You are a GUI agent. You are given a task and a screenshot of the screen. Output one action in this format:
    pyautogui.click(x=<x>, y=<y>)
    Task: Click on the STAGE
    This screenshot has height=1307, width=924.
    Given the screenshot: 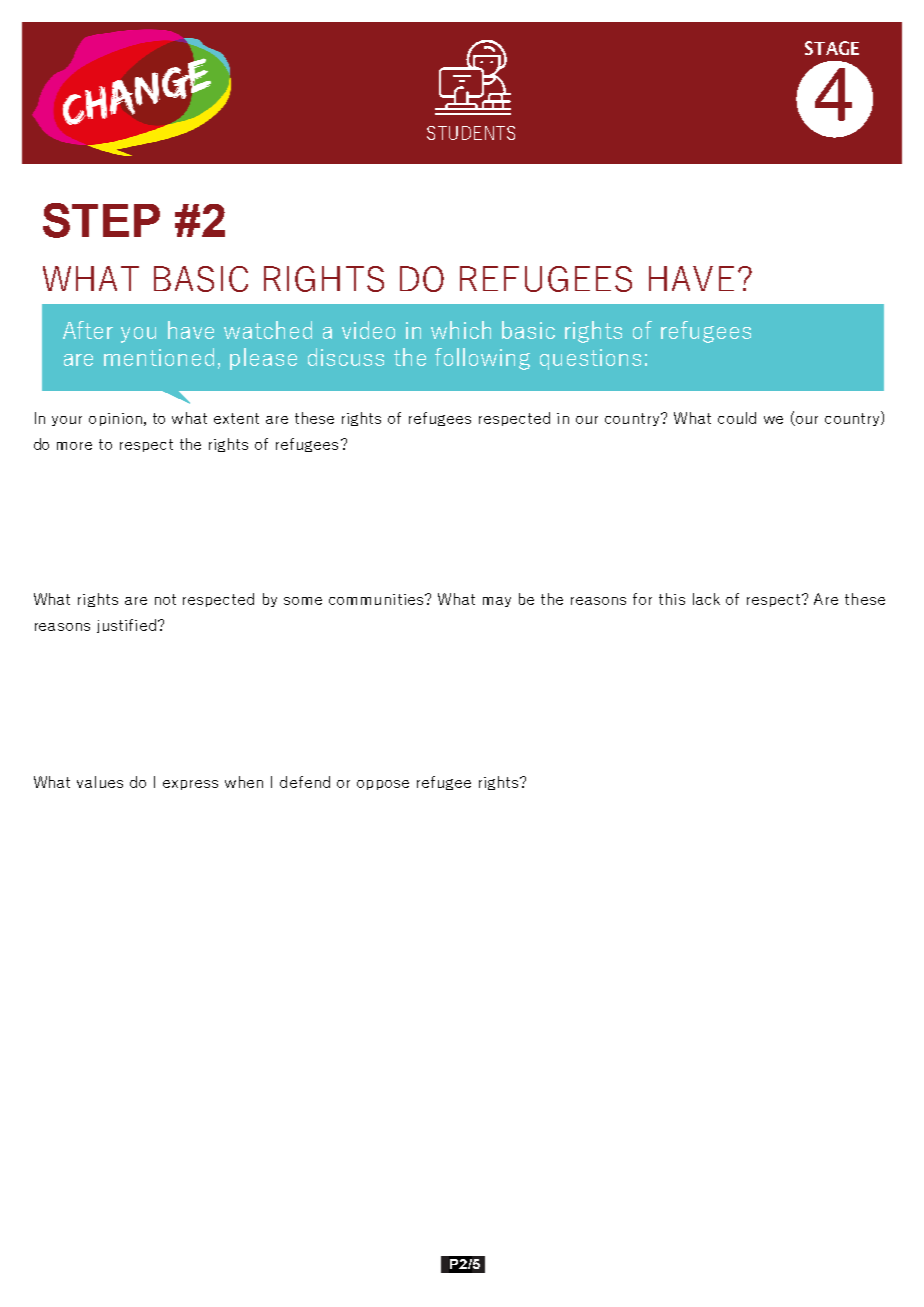 What is the action you would take?
    pyautogui.click(x=832, y=48)
